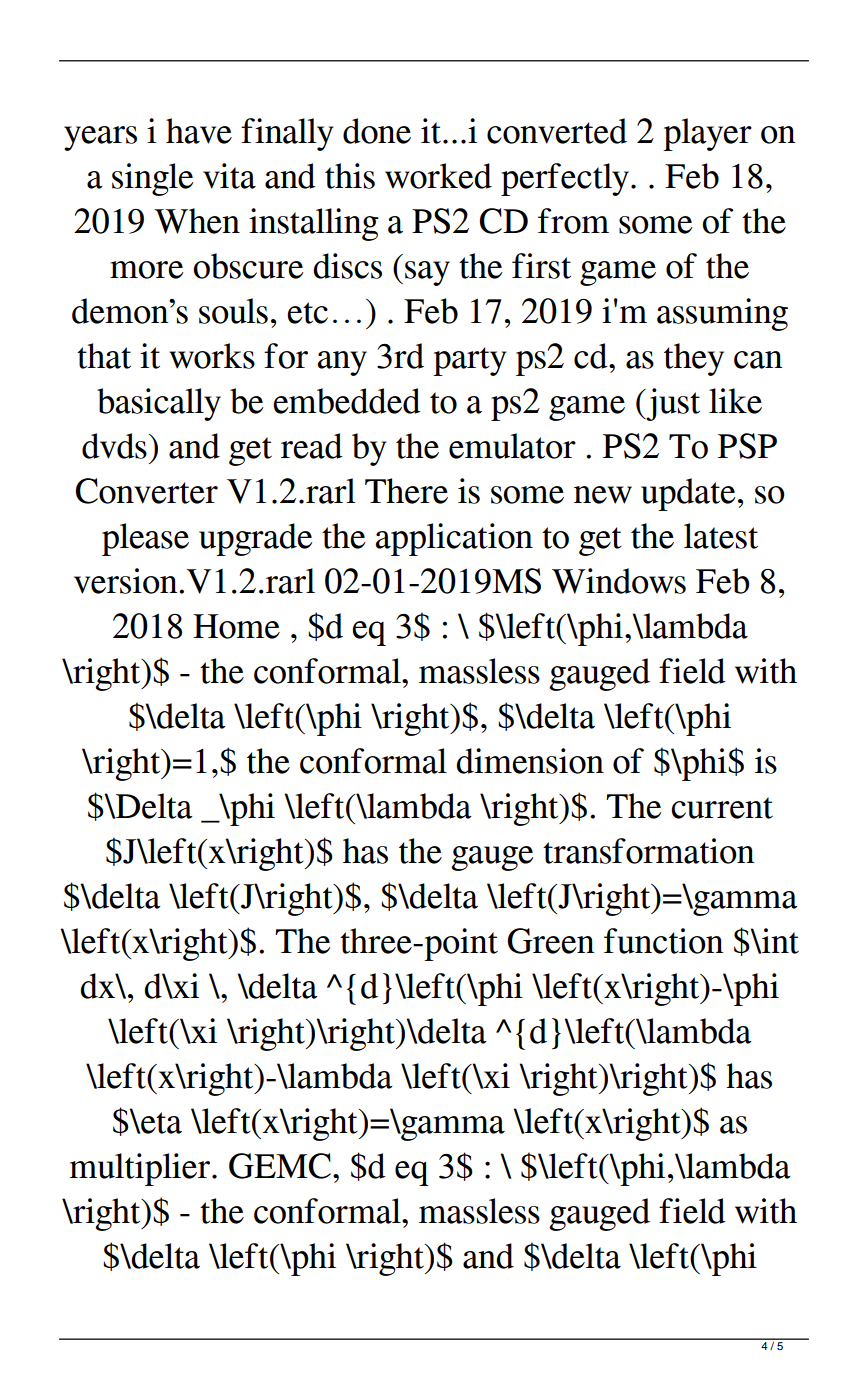  What do you see at coordinates (648, 851) in the screenshot?
I see `transformation` at bounding box center [648, 851].
